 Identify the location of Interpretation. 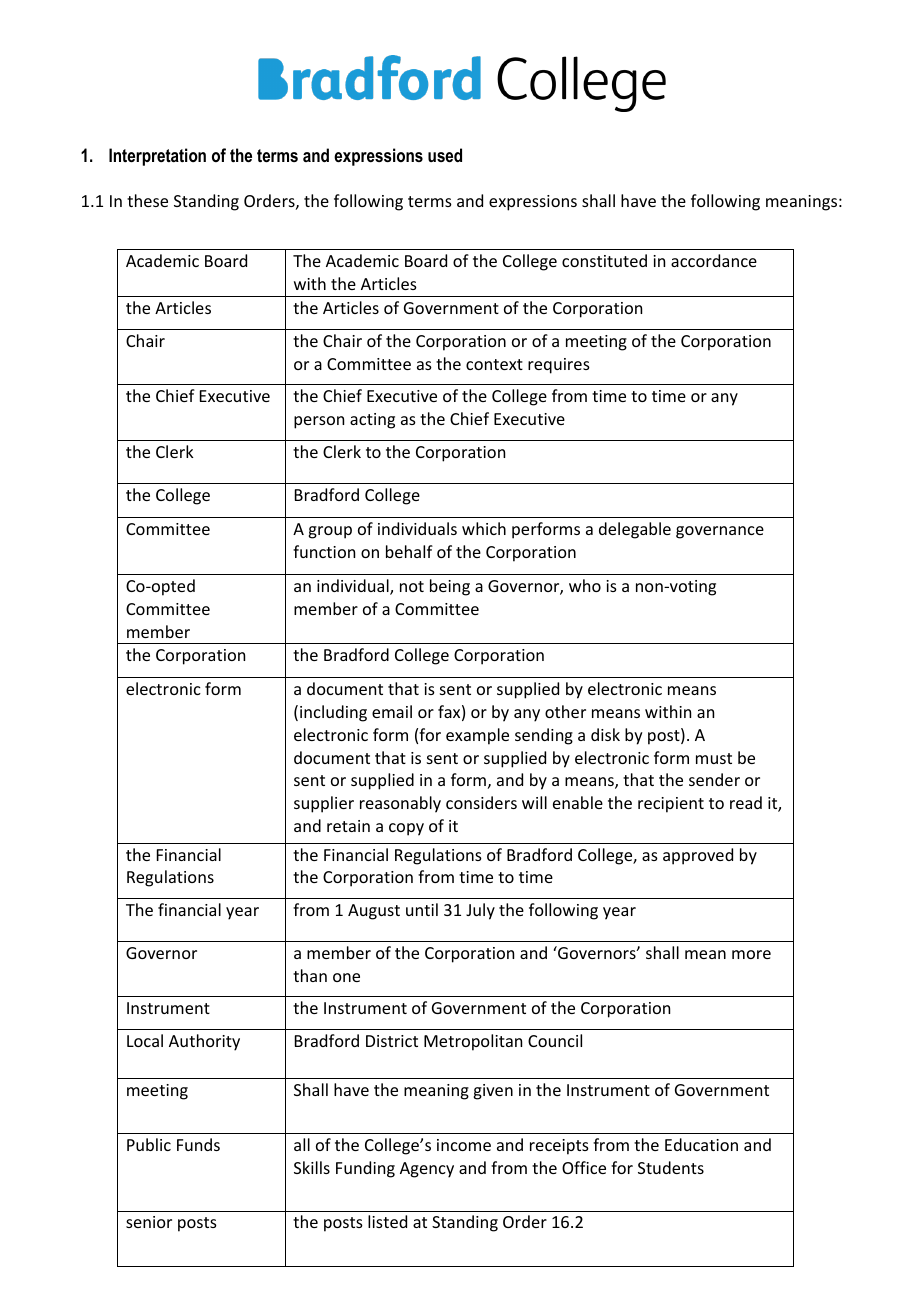
(157, 157).
